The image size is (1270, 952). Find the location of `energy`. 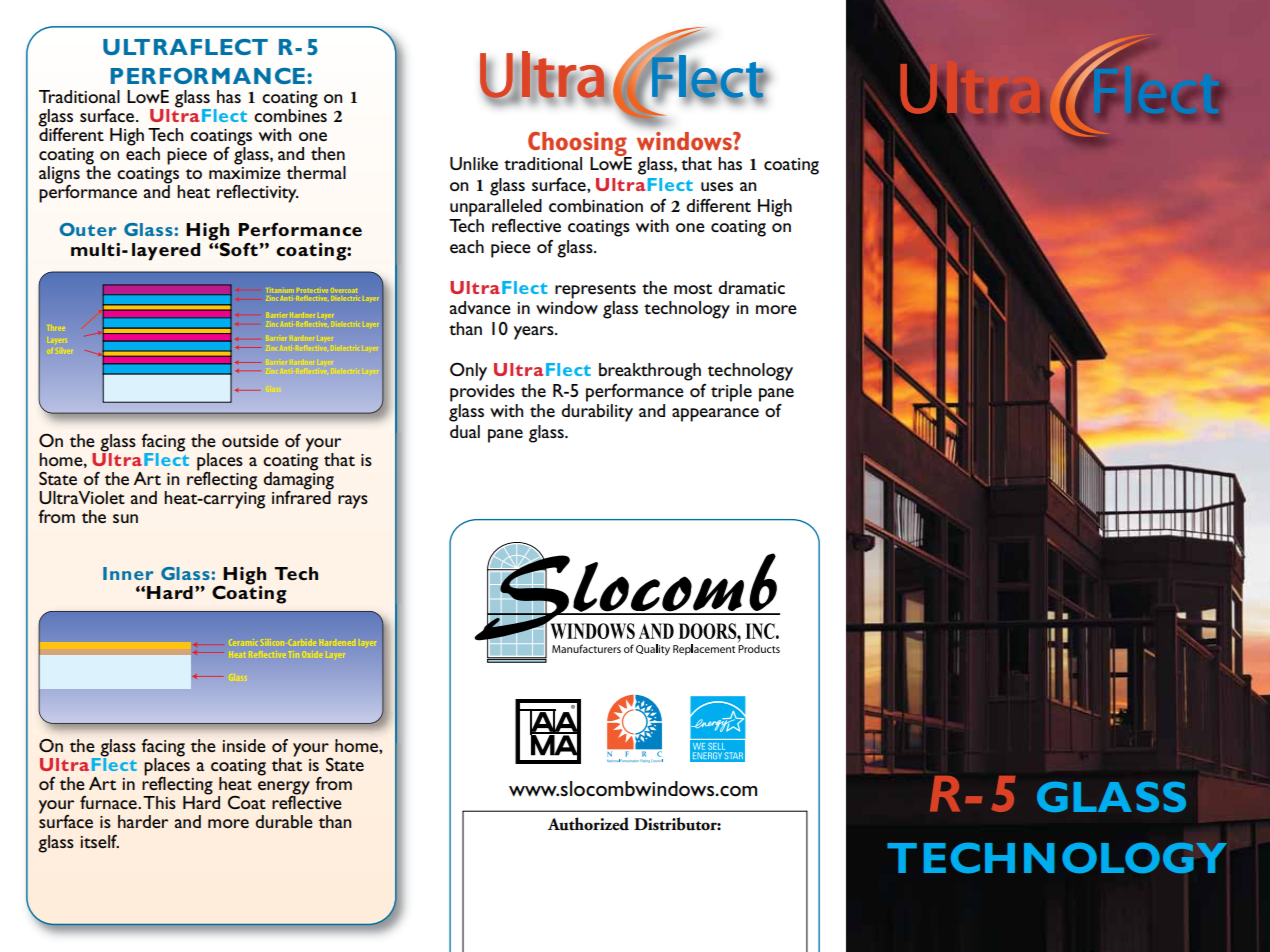

energy is located at coordinates (284, 789).
